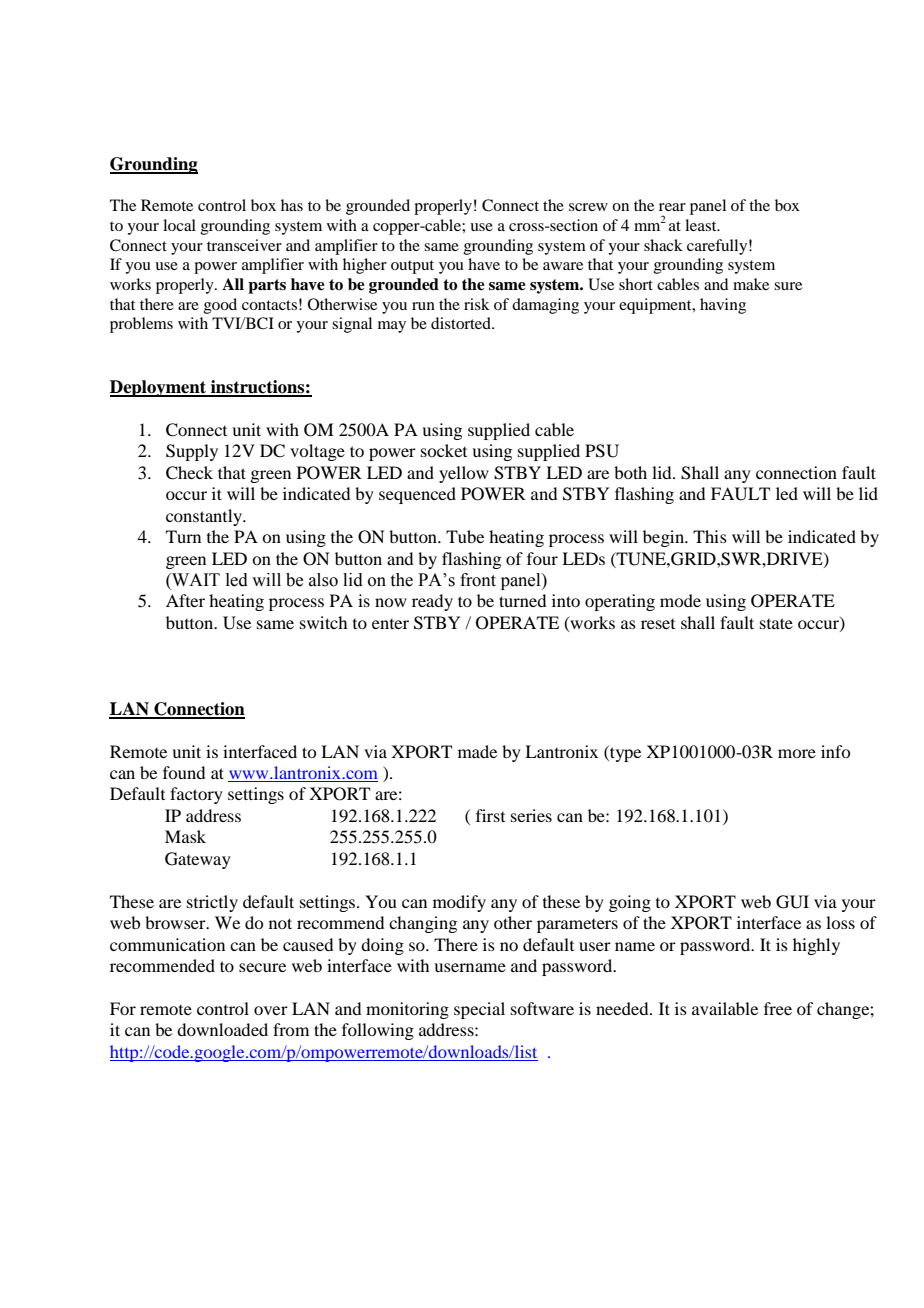 The height and width of the page is (1308, 924). Describe the element at coordinates (479, 1010) in the page. I see `special` at that location.
